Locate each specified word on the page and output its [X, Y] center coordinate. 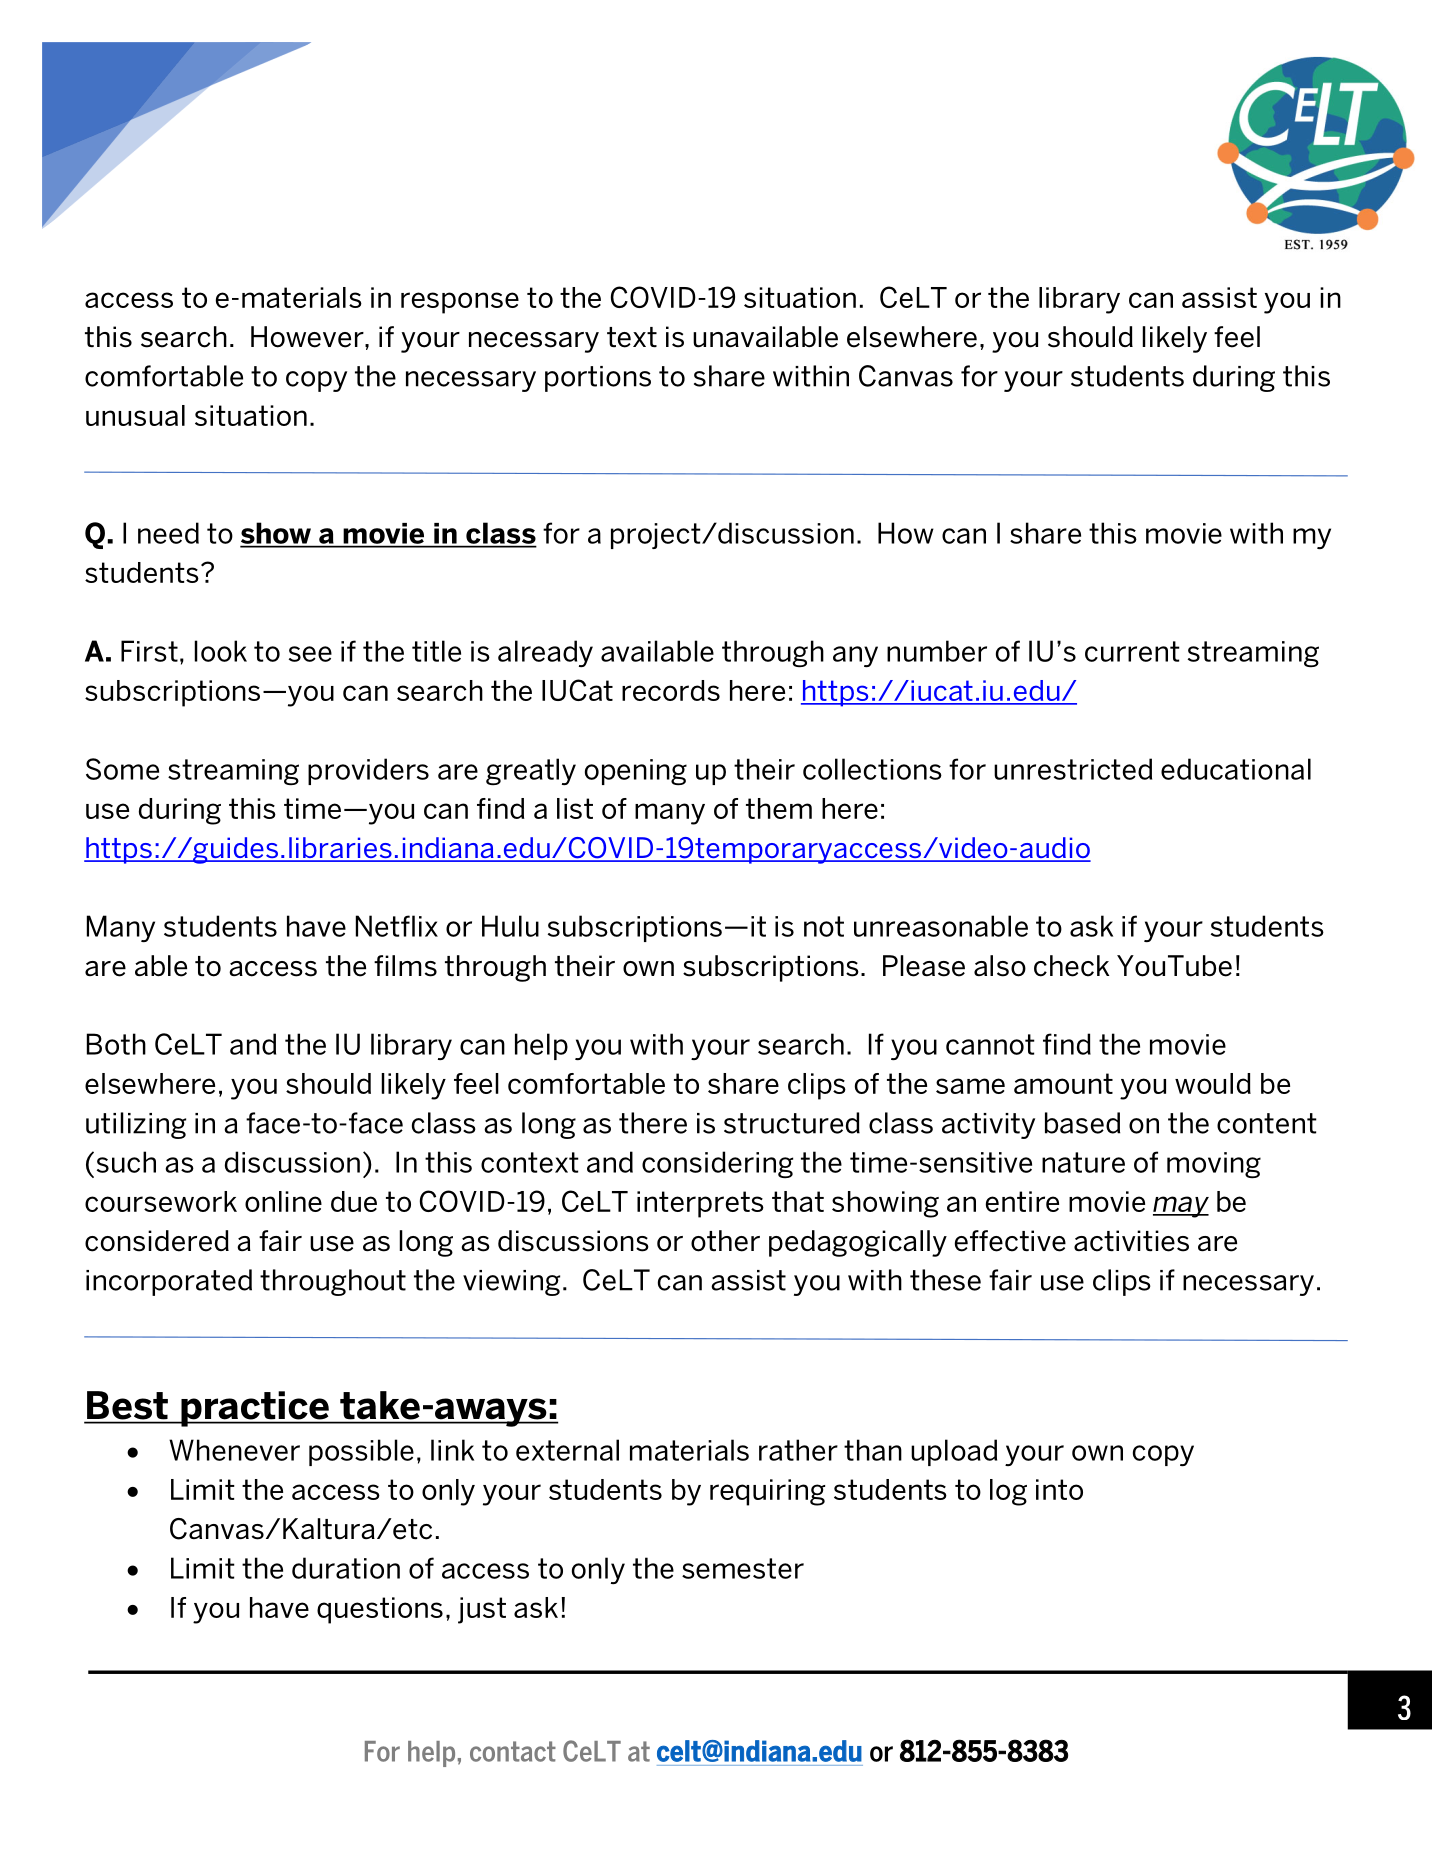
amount [1063, 1083]
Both [116, 1044]
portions [598, 379]
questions [380, 1610]
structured [792, 1123]
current [1132, 651]
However [308, 337]
